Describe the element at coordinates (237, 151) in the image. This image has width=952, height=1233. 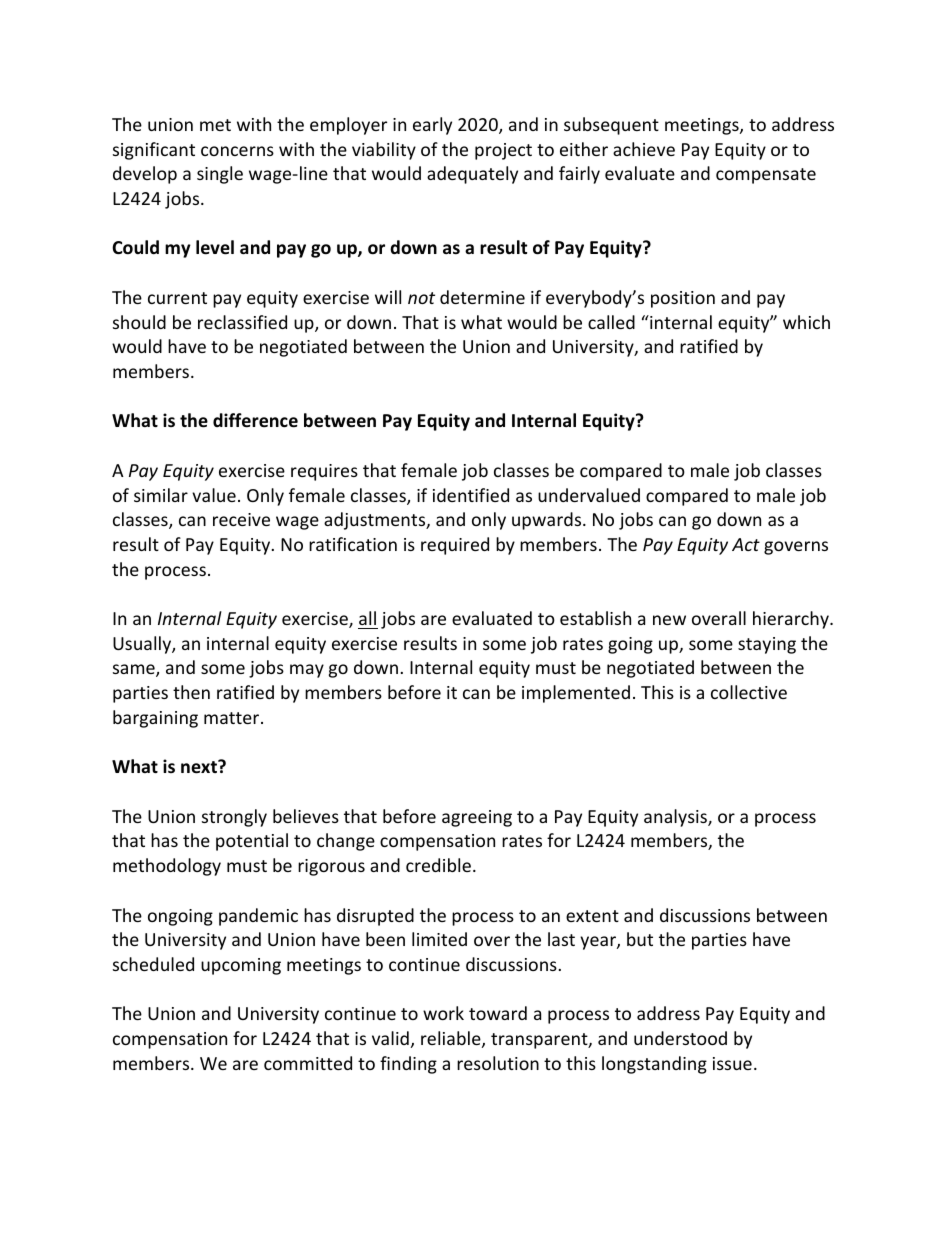
I see `concerns` at that location.
